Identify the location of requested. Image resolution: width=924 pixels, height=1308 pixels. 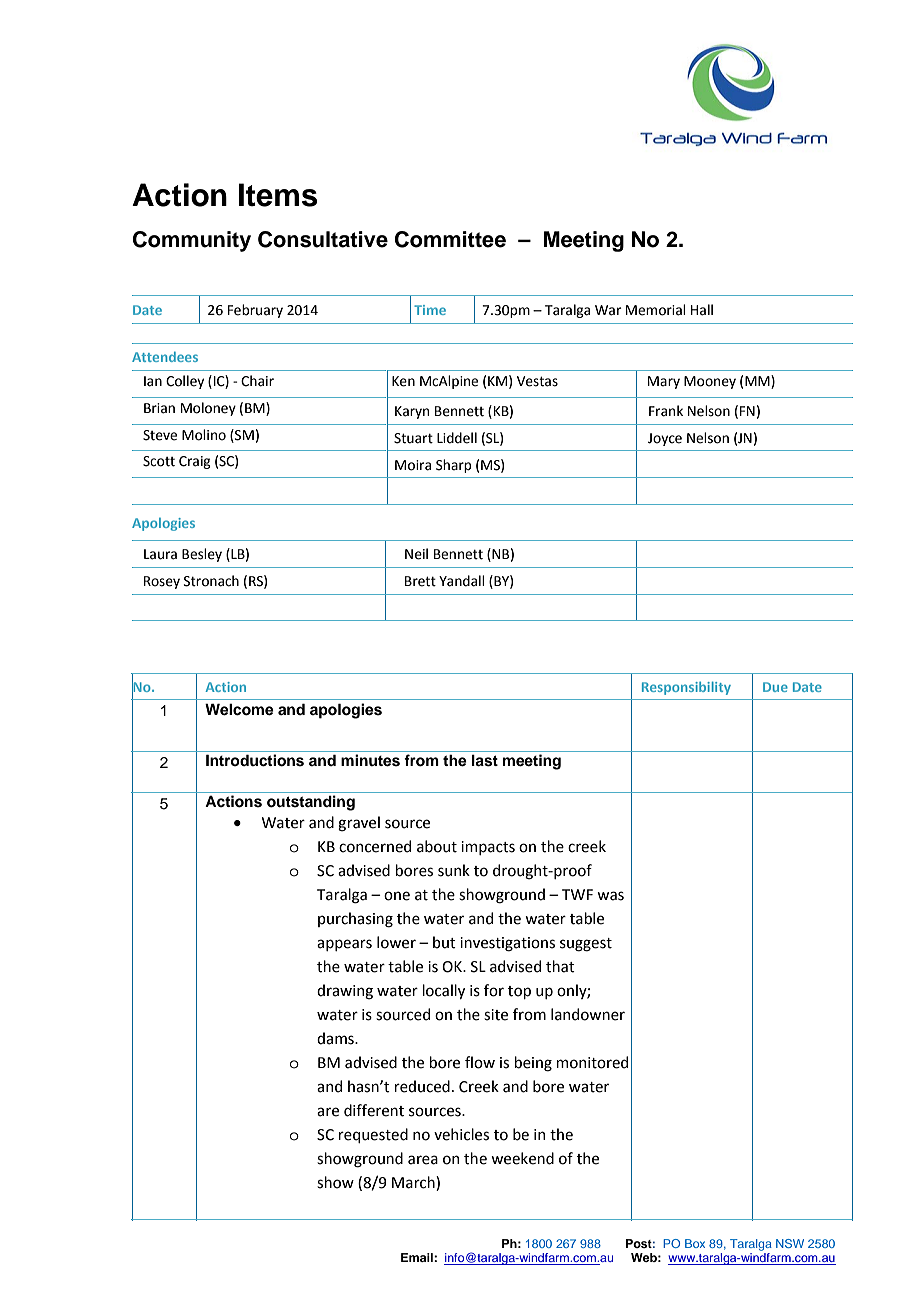
(373, 1135).
